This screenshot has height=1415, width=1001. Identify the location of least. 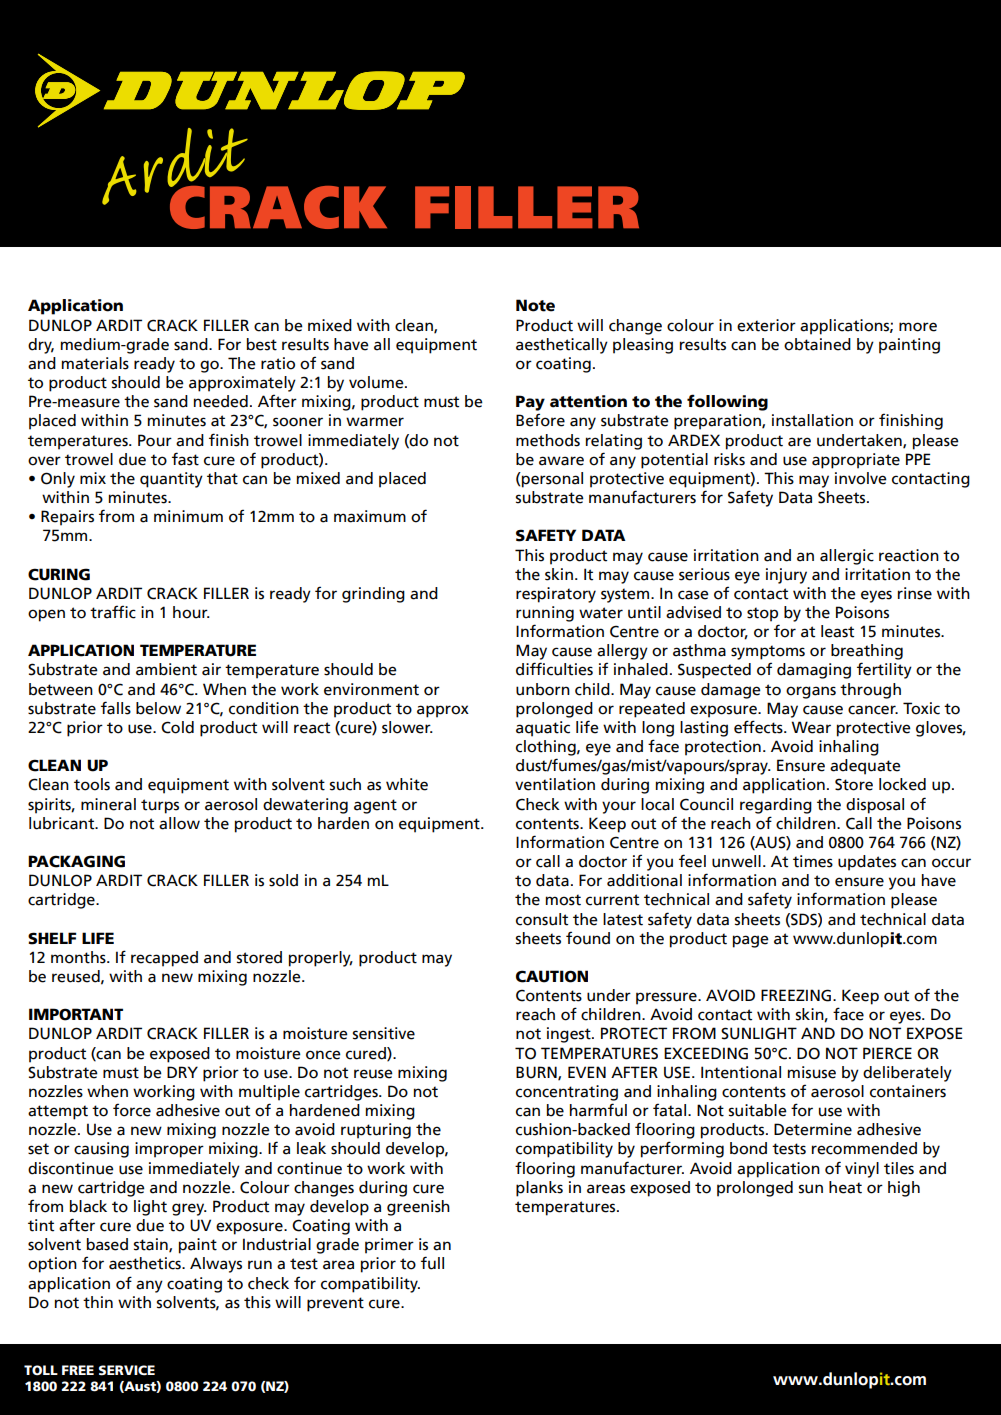
(837, 631).
